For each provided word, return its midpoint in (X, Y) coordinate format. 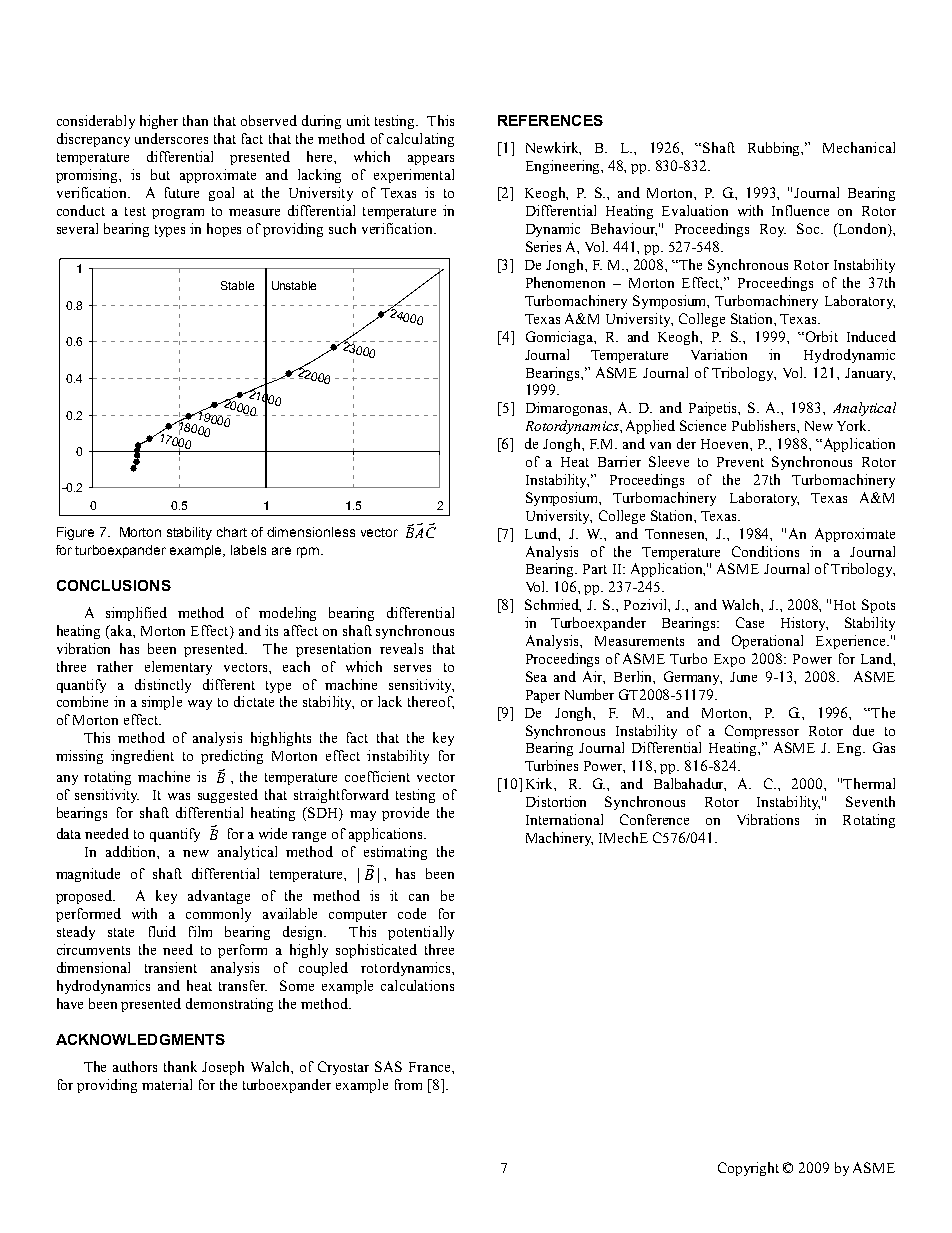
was (179, 796)
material (167, 1084)
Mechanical (859, 147)
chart (232, 532)
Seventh (870, 801)
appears (431, 160)
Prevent (740, 462)
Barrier (619, 461)
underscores (171, 138)
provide (405, 814)
